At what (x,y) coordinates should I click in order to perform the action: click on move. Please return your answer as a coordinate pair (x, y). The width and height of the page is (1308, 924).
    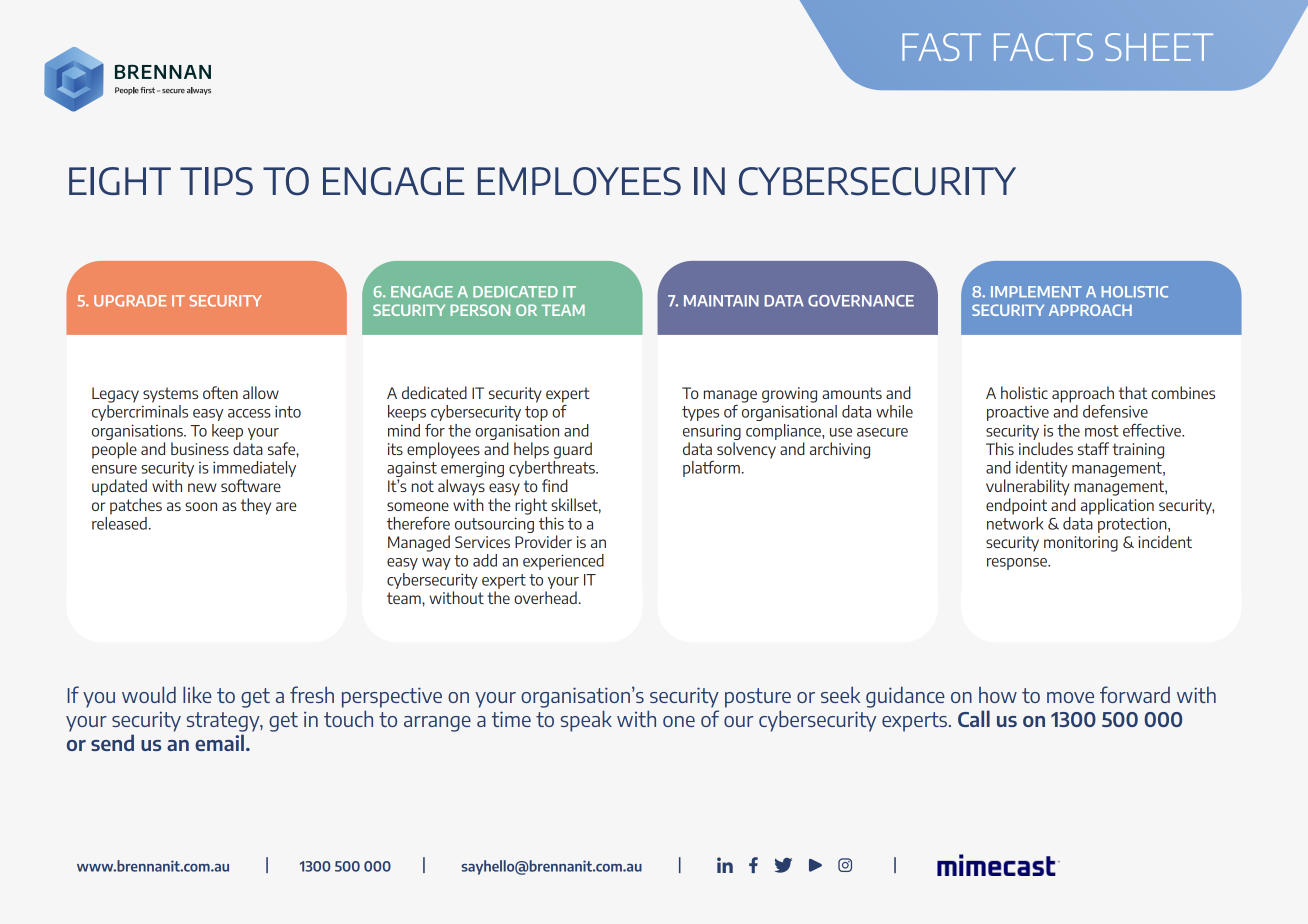
    Looking at the image, I should click on (1070, 697).
